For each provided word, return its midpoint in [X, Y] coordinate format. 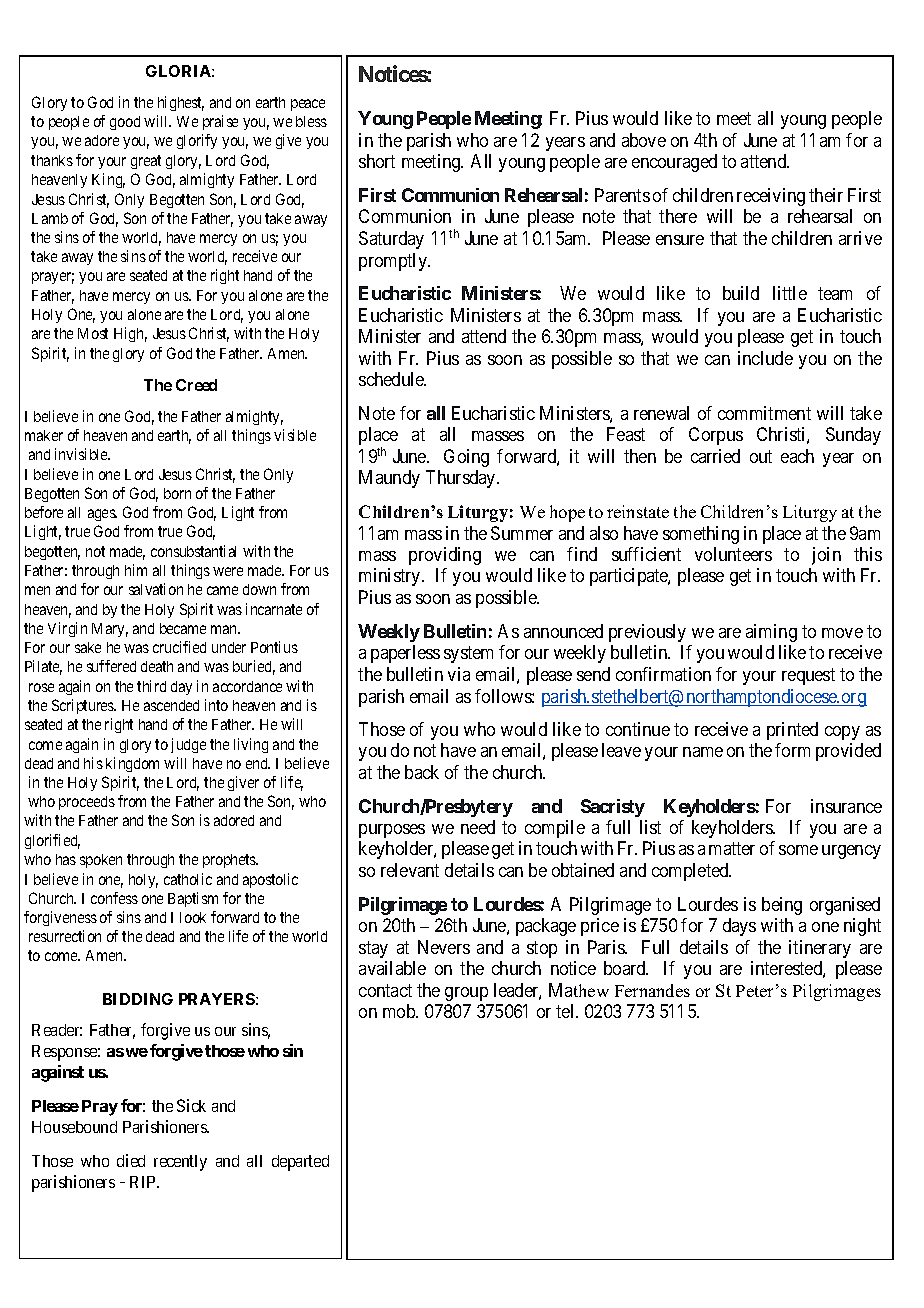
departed [300, 1163]
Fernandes [652, 990]
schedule [392, 379]
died [131, 1160]
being [782, 906]
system [468, 655]
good [125, 123]
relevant [410, 870]
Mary [110, 630]
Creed [196, 385]
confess [114, 898]
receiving [771, 197]
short [377, 161]
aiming [771, 633]
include [765, 358]
